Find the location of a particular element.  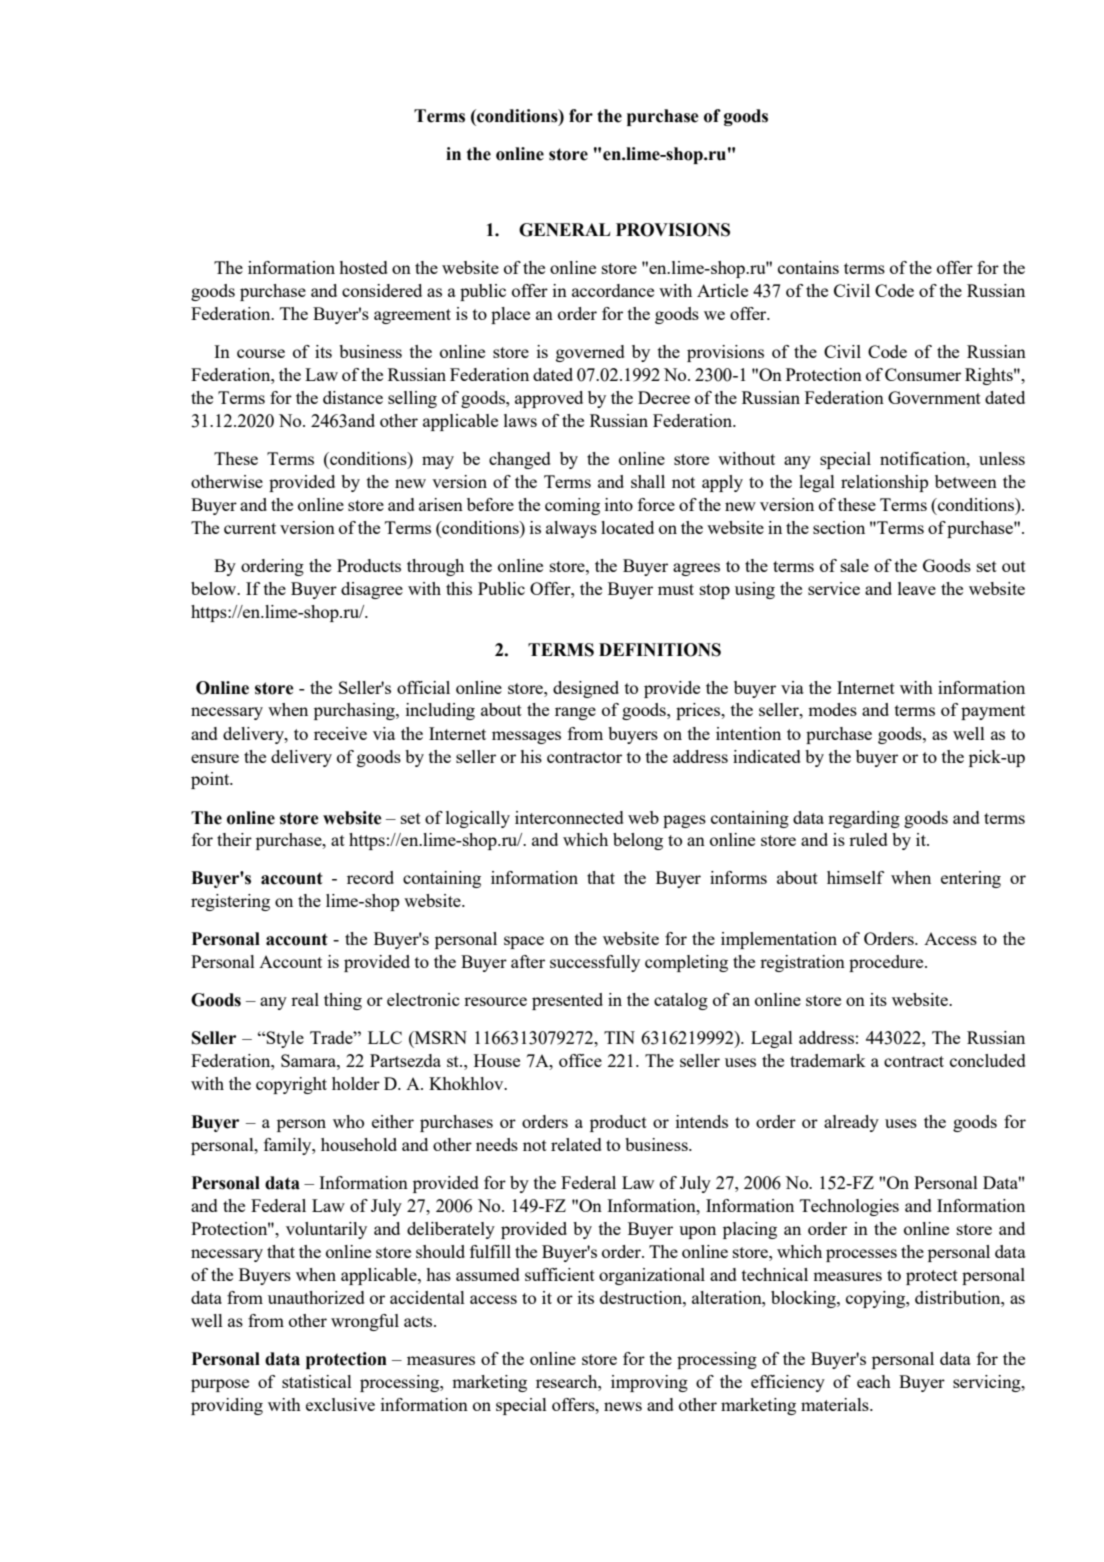

located is located at coordinates (627, 527).
